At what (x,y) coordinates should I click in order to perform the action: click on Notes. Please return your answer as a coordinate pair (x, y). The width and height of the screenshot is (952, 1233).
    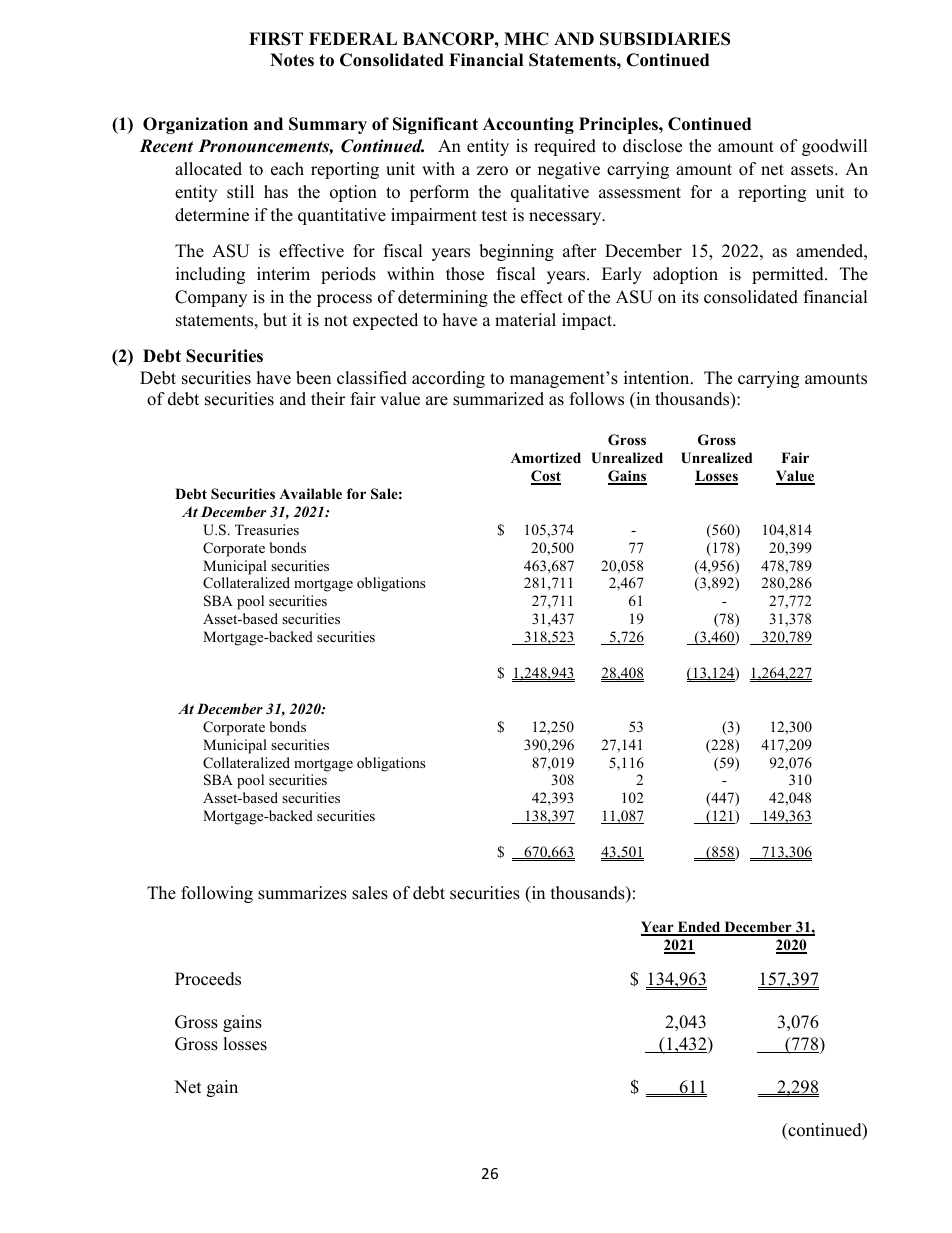
    Looking at the image, I should click on (292, 60).
